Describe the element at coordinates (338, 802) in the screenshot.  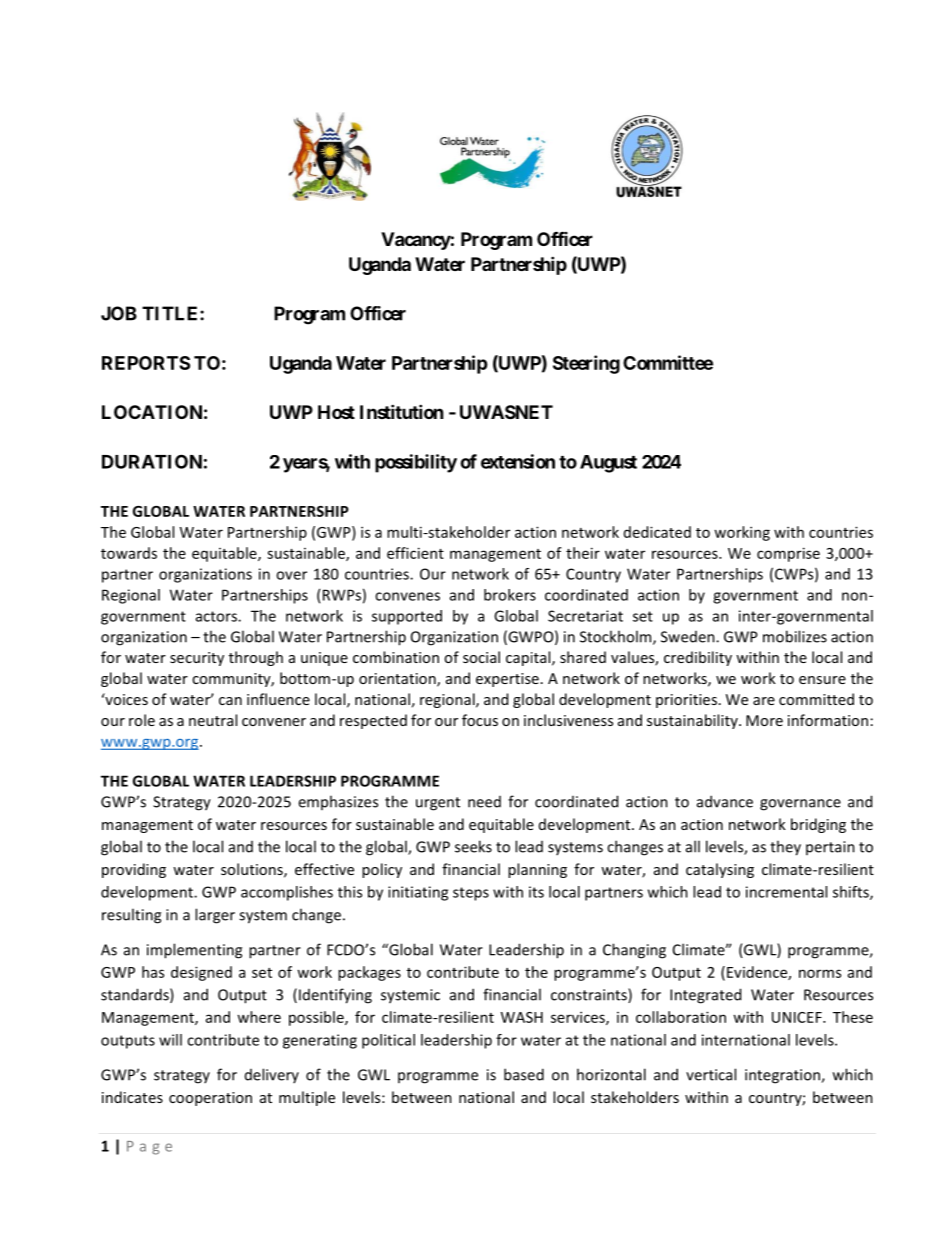
I see `emphasizes` at that location.
